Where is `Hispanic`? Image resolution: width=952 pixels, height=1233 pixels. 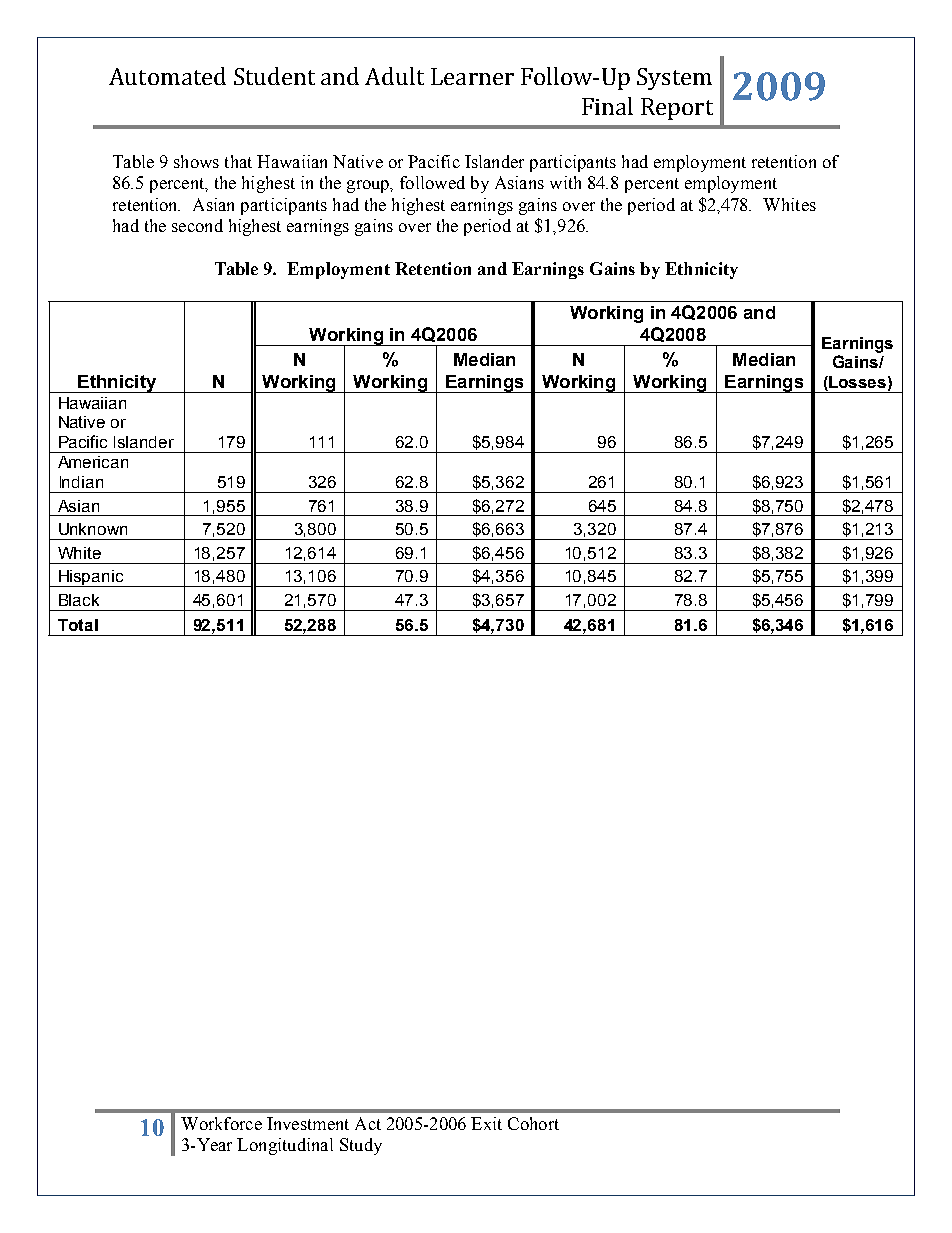 Hispanic is located at coordinates (91, 578).
